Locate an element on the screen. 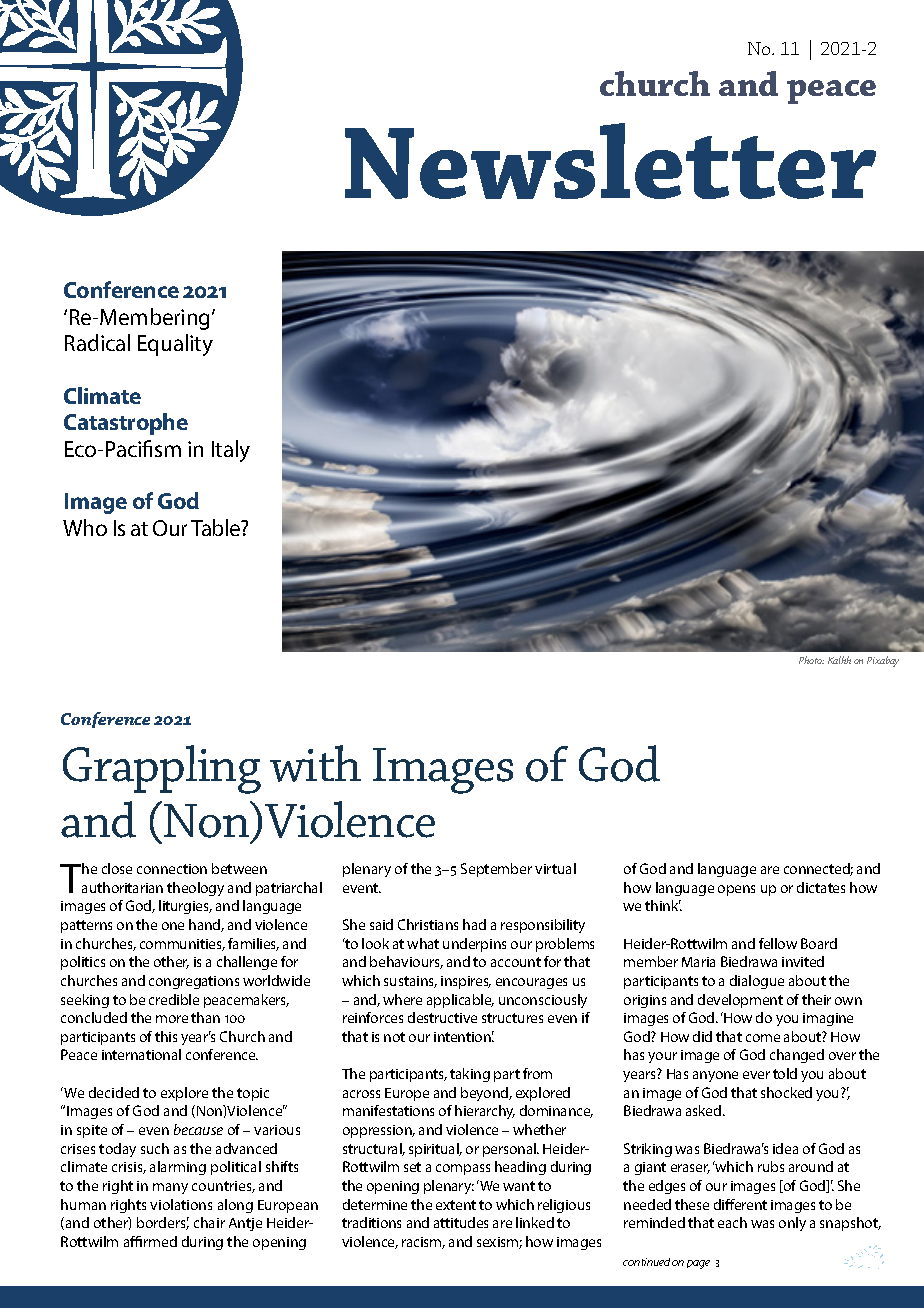 The width and height of the screenshot is (924, 1308). Italy is located at coordinates (231, 451).
